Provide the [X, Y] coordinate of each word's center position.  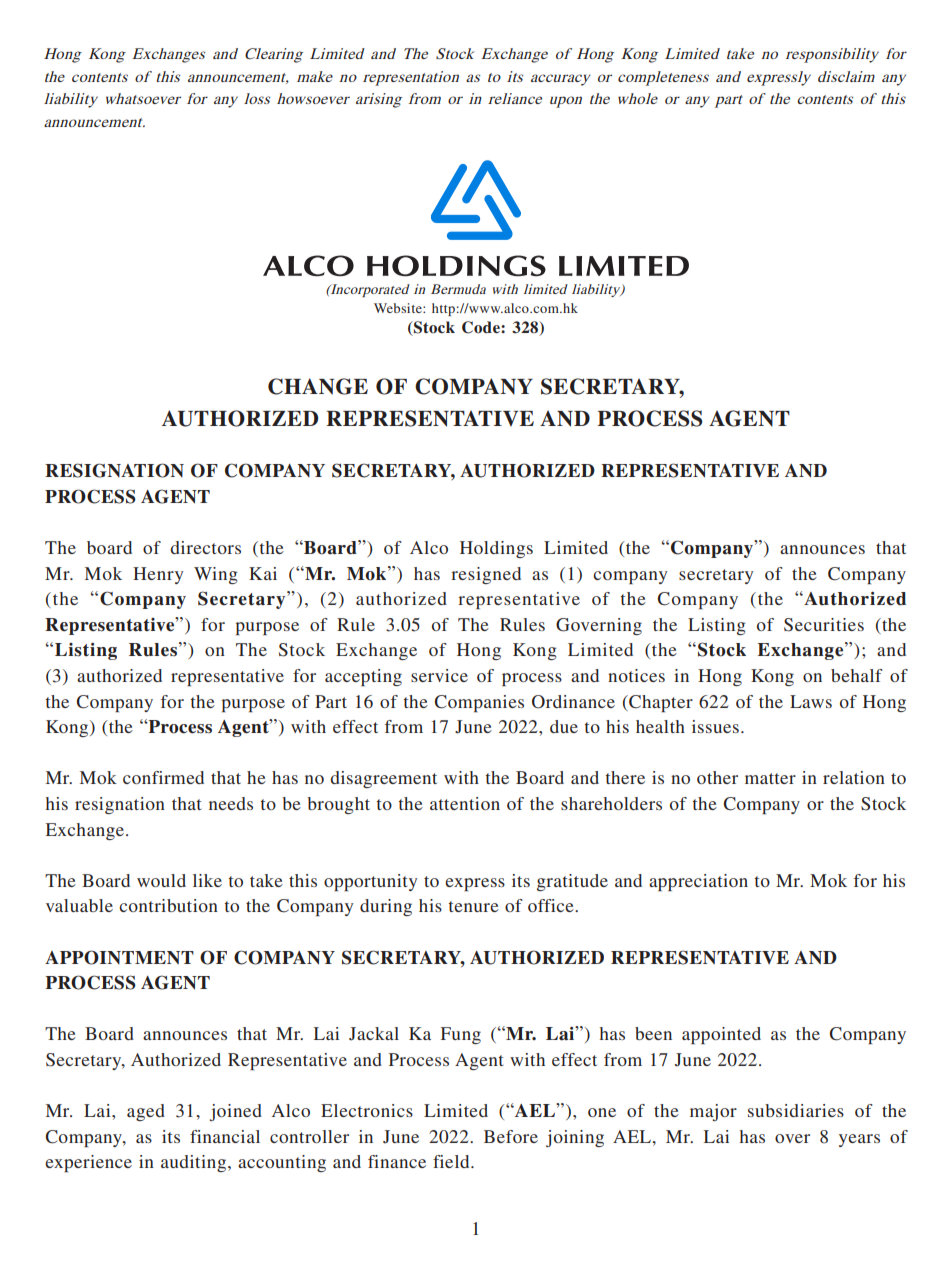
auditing [195, 1163]
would [161, 880]
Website [399, 308]
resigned [486, 575]
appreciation [698, 882]
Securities [824, 625]
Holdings [496, 549]
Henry [158, 575]
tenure [473, 906]
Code [482, 327]
